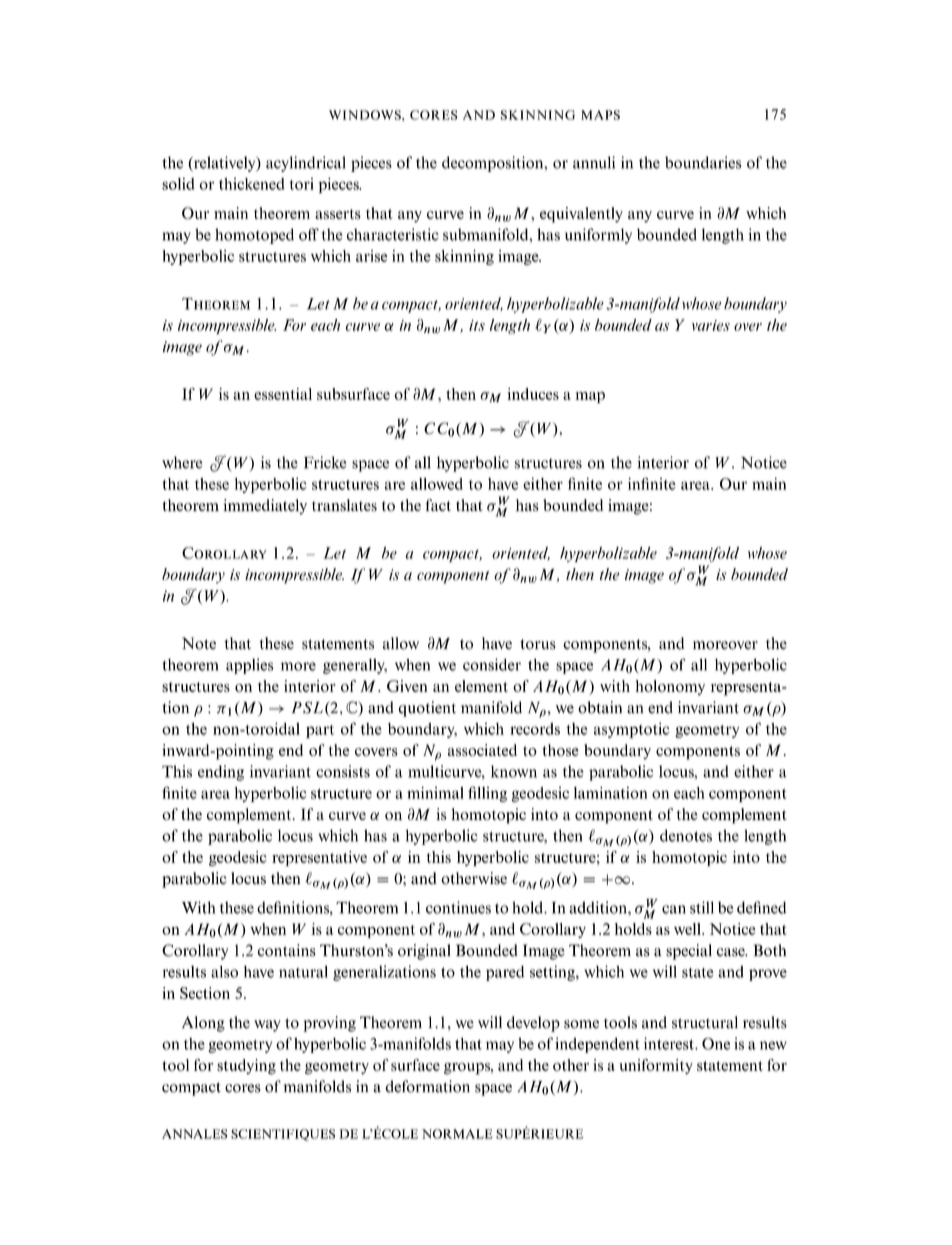  Describe the element at coordinates (477, 325) in the page. I see `its` at that location.
